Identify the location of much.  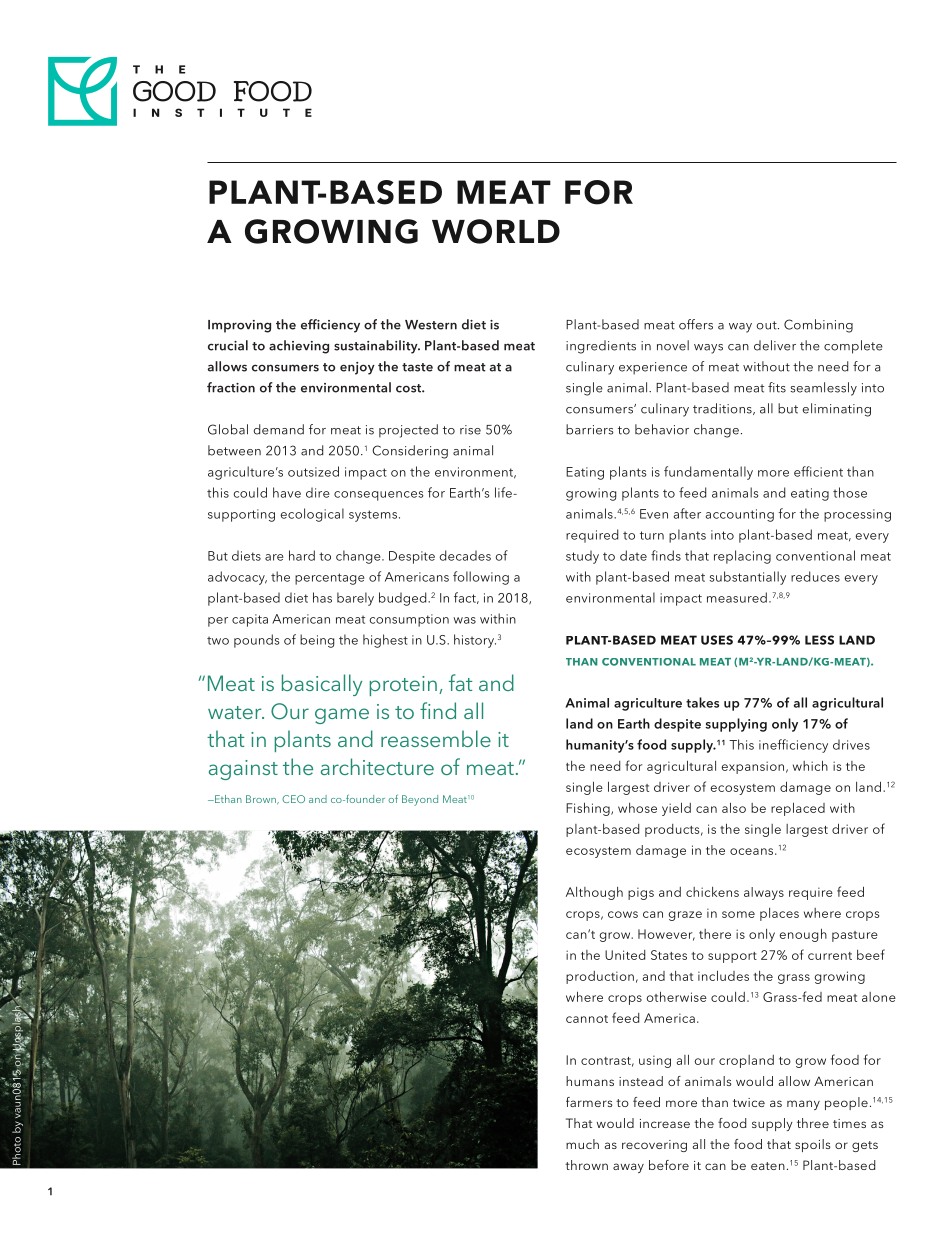
(582, 1144).
